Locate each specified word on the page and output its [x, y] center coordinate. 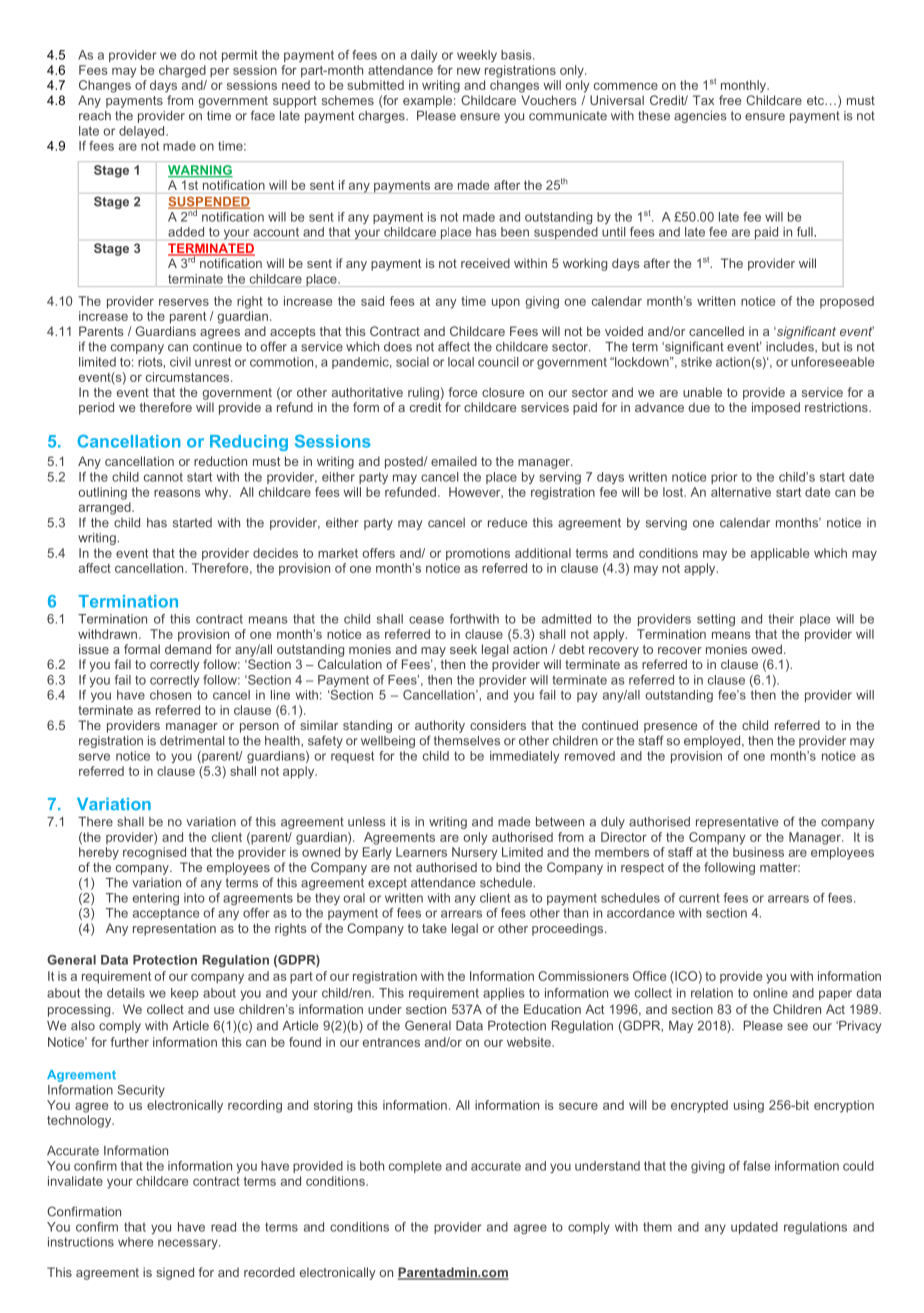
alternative [741, 492]
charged [182, 71]
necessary [189, 1244]
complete [415, 1167]
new [468, 71]
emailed [454, 461]
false [756, 1166]
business [758, 852]
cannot [163, 477]
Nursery [475, 853]
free [730, 100]
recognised [154, 853]
